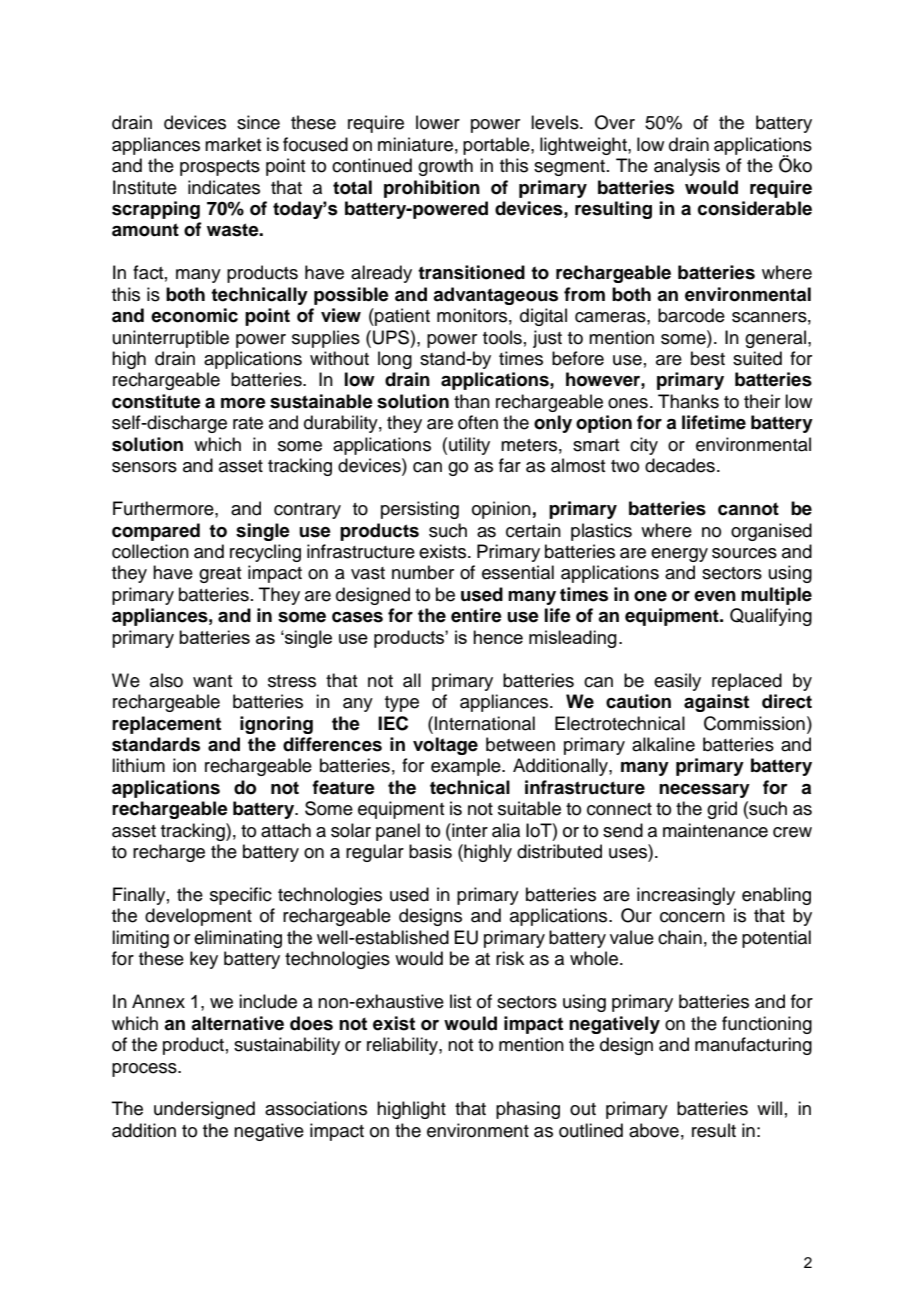 The image size is (924, 1308). What do you see at coordinates (445, 167) in the document?
I see `growth` at bounding box center [445, 167].
